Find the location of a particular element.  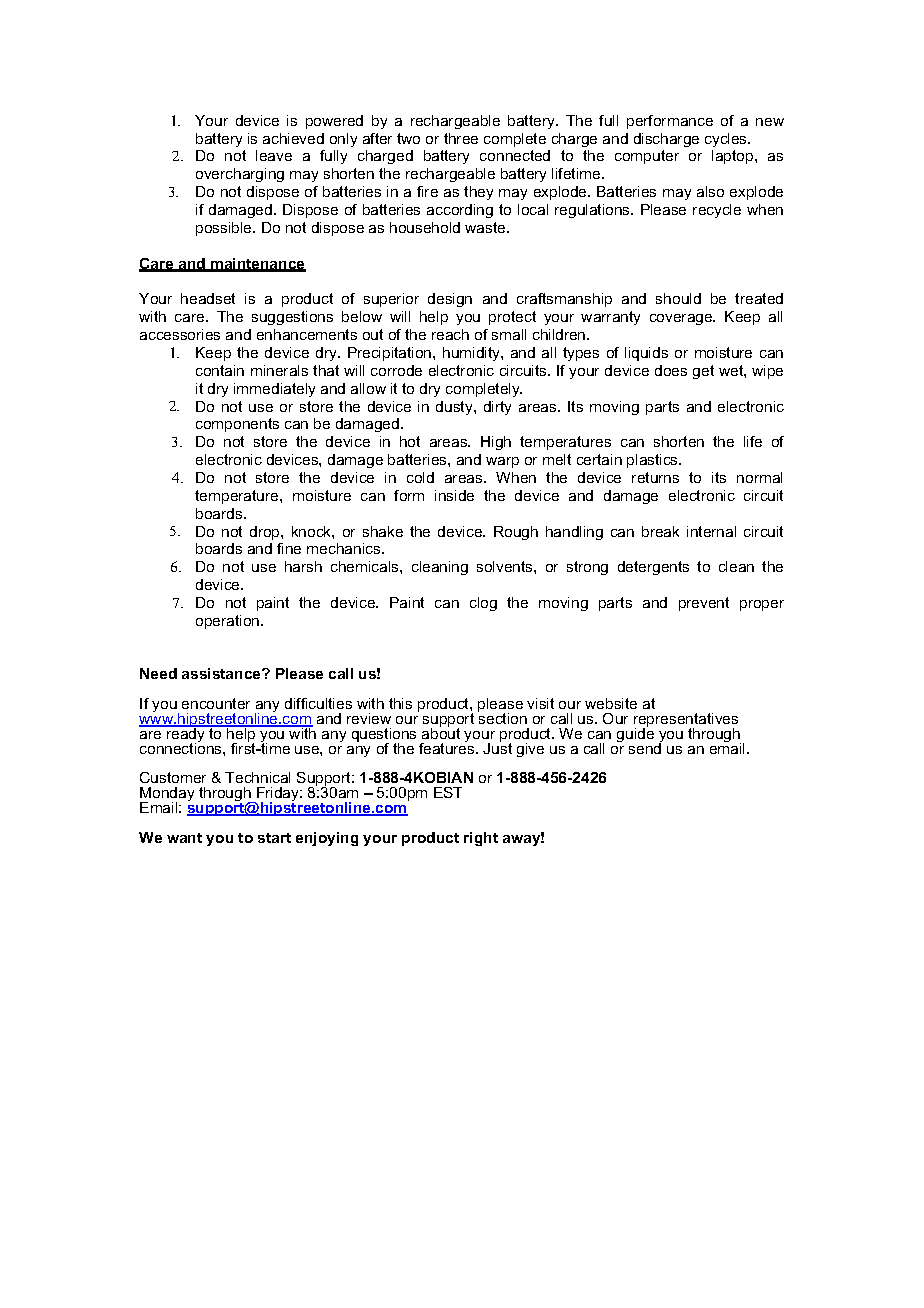

leave is located at coordinates (274, 155).
